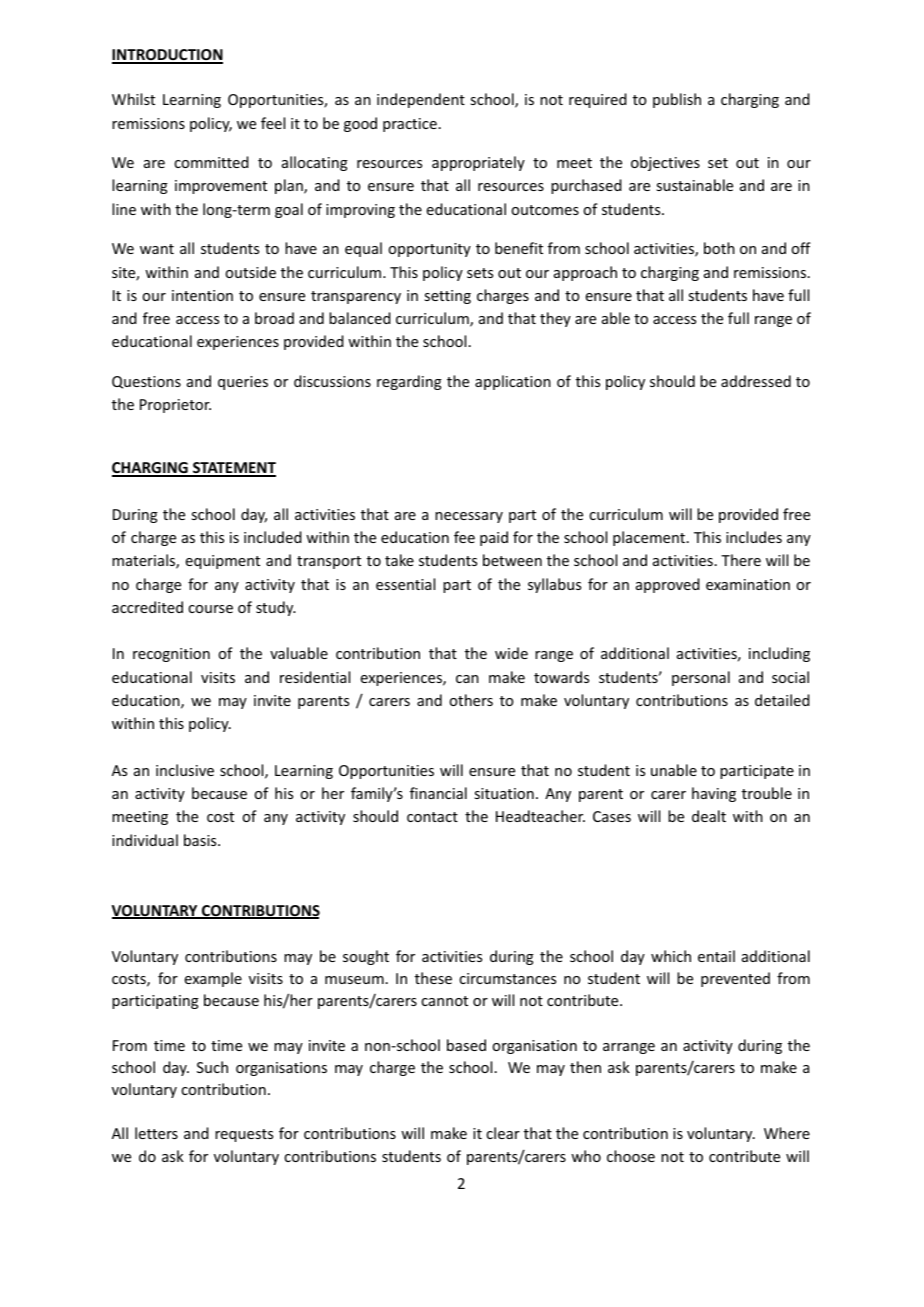 The height and width of the page is (1307, 924). What do you see at coordinates (677, 100) in the page?
I see `publish` at bounding box center [677, 100].
